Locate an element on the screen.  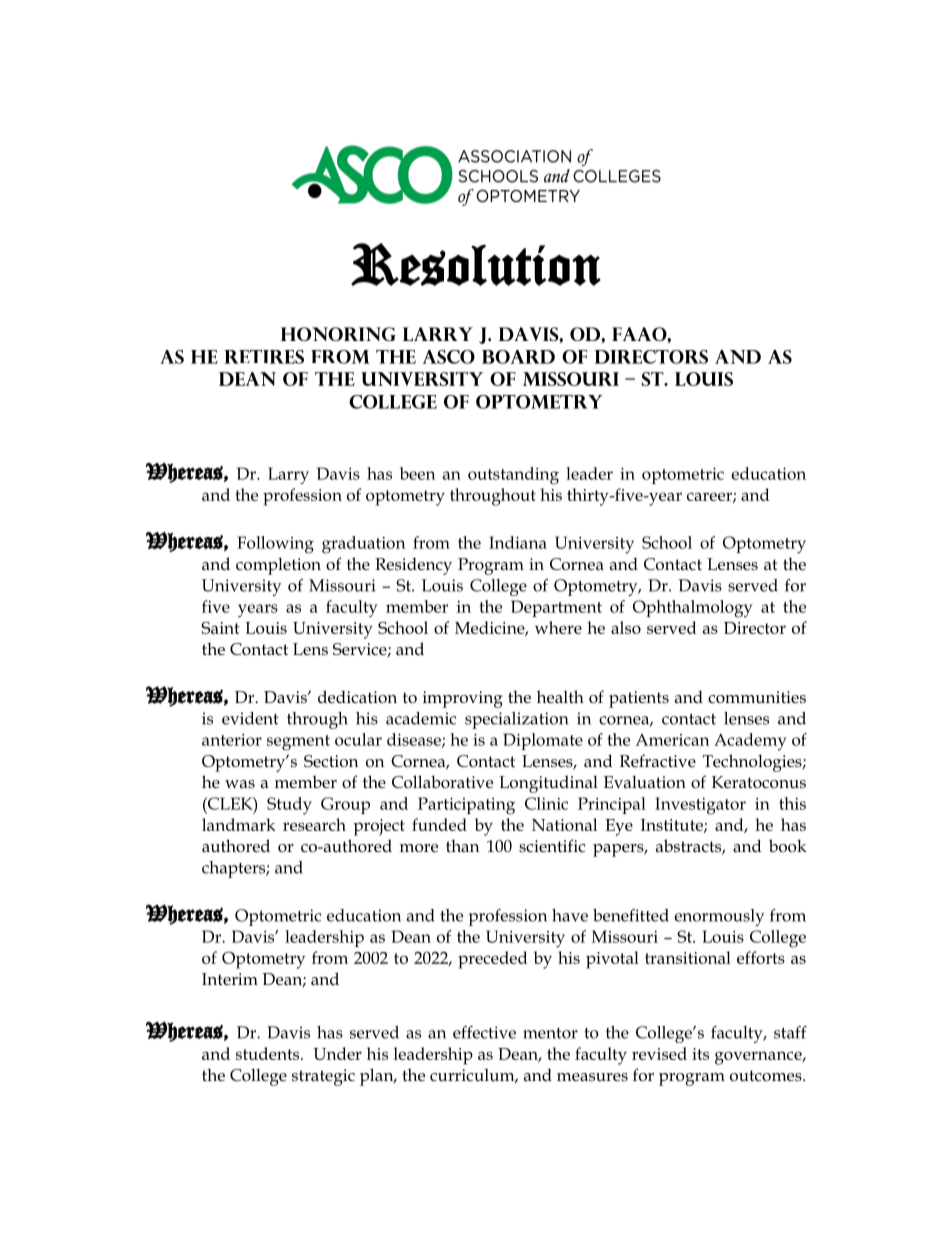
Board is located at coordinates (518, 357).
